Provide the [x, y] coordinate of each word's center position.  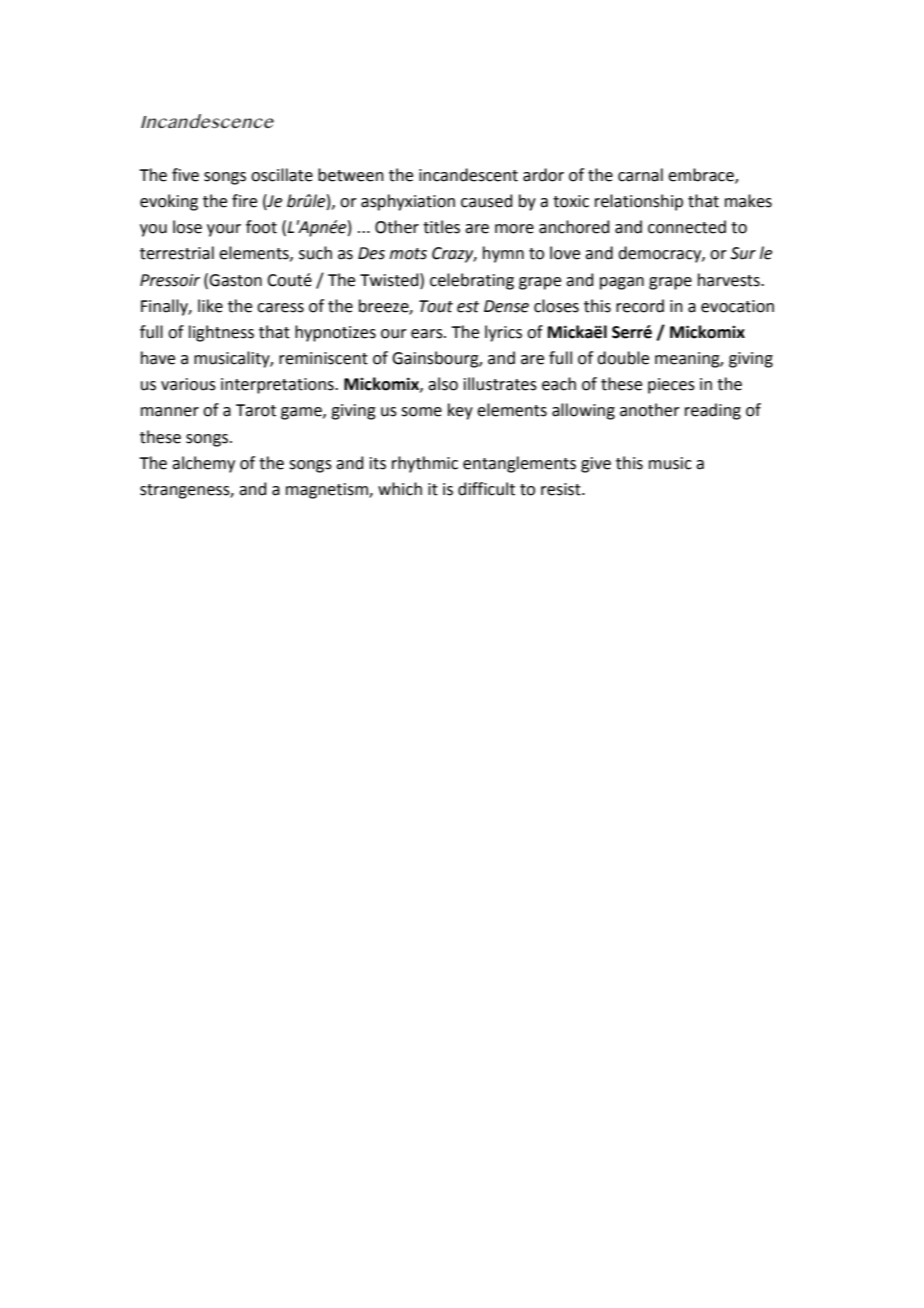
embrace [702, 176]
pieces [671, 386]
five [185, 175]
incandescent [468, 175]
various [188, 384]
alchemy [203, 464]
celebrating [472, 281]
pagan [622, 283]
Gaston [235, 280]
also [443, 384]
